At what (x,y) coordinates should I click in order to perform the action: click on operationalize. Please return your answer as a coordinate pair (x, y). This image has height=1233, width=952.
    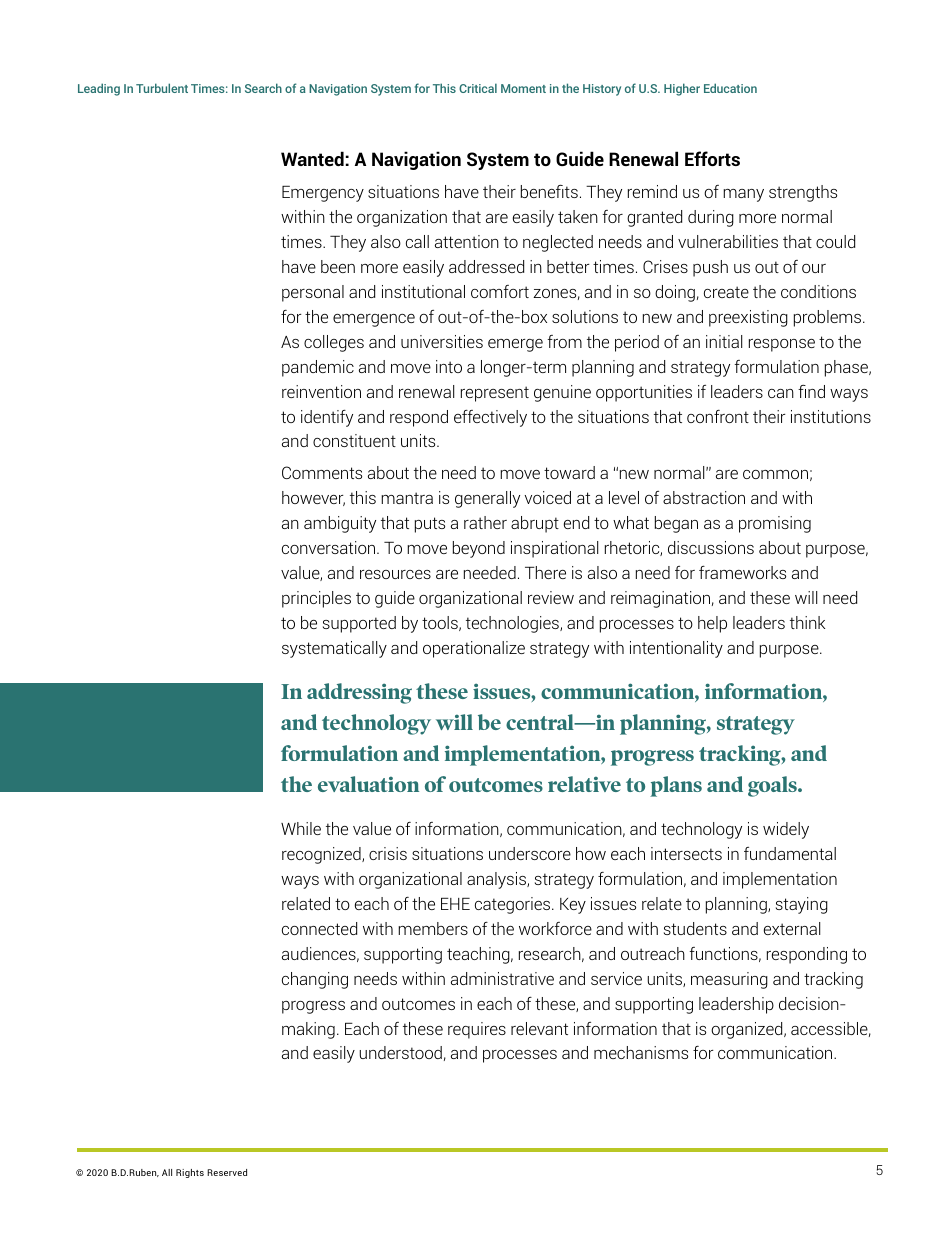
    Looking at the image, I should click on (474, 649).
